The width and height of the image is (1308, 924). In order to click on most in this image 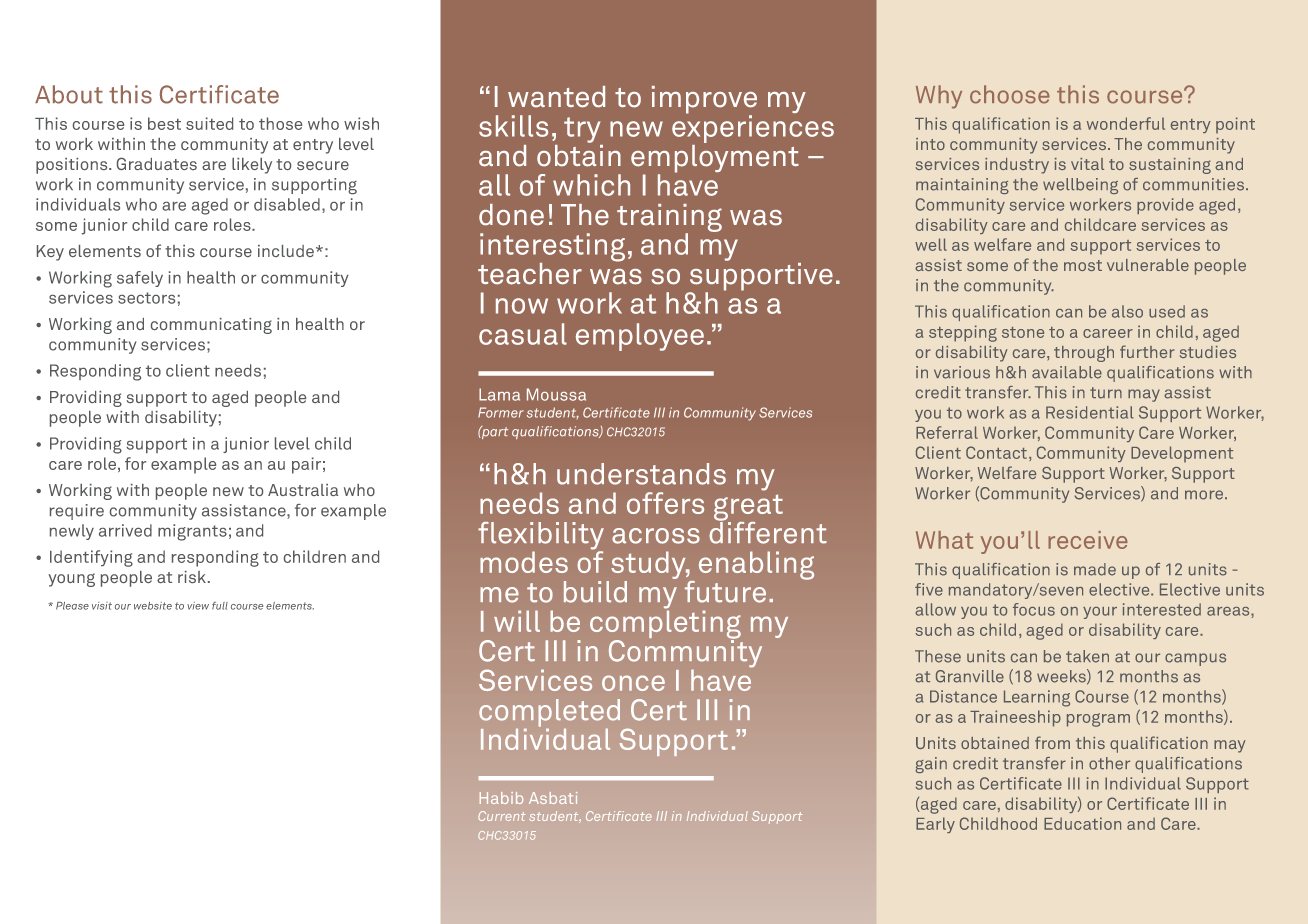, I will do `click(1083, 265)`.
